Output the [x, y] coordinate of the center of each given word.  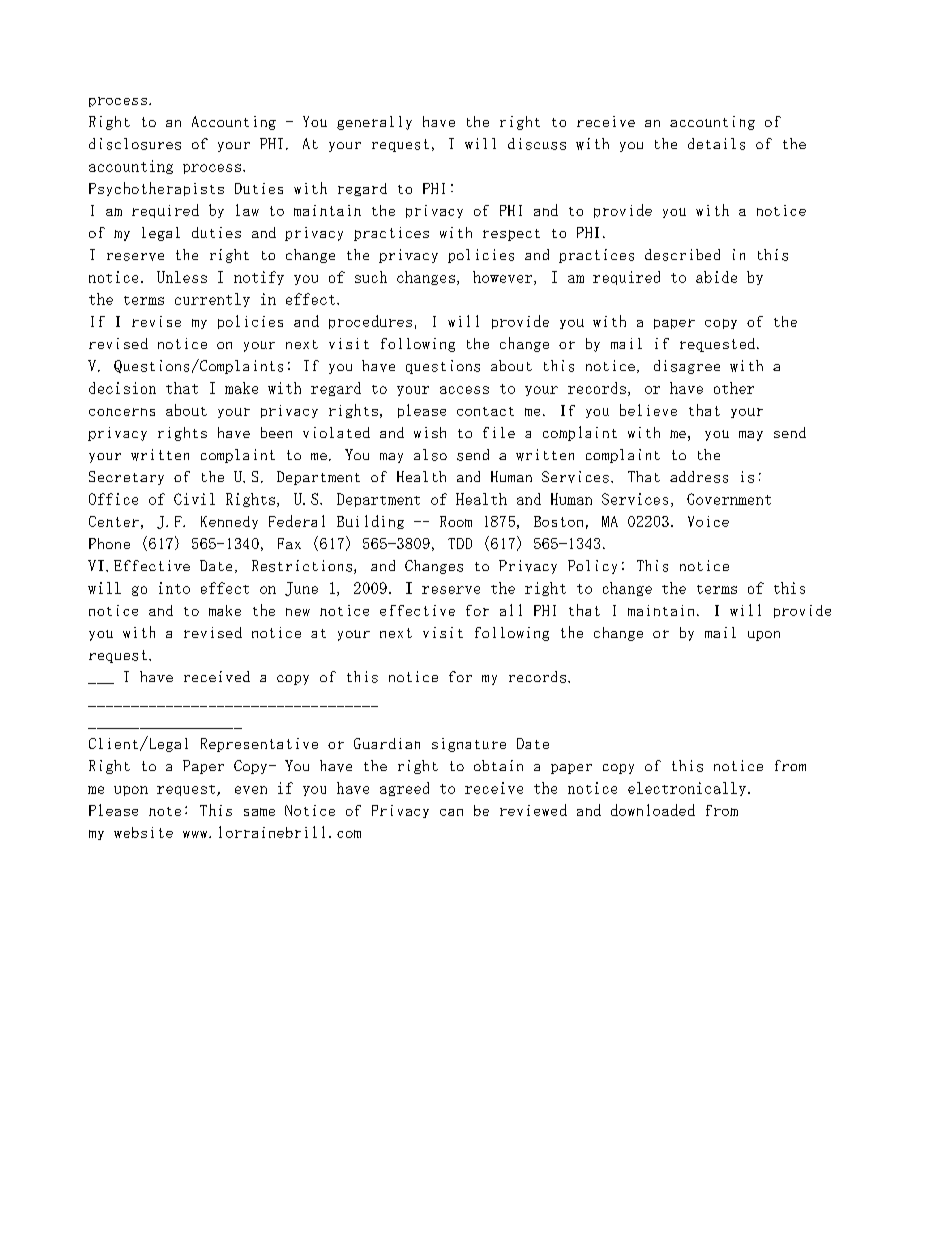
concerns [122, 412]
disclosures [135, 144]
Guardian [387, 743]
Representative [259, 745]
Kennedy [229, 522]
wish [430, 432]
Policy [592, 567]
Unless [182, 277]
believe [648, 410]
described [682, 255]
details [716, 144]
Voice [708, 521]
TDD [460, 543]
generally [374, 123]
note [165, 811]
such [371, 277]
